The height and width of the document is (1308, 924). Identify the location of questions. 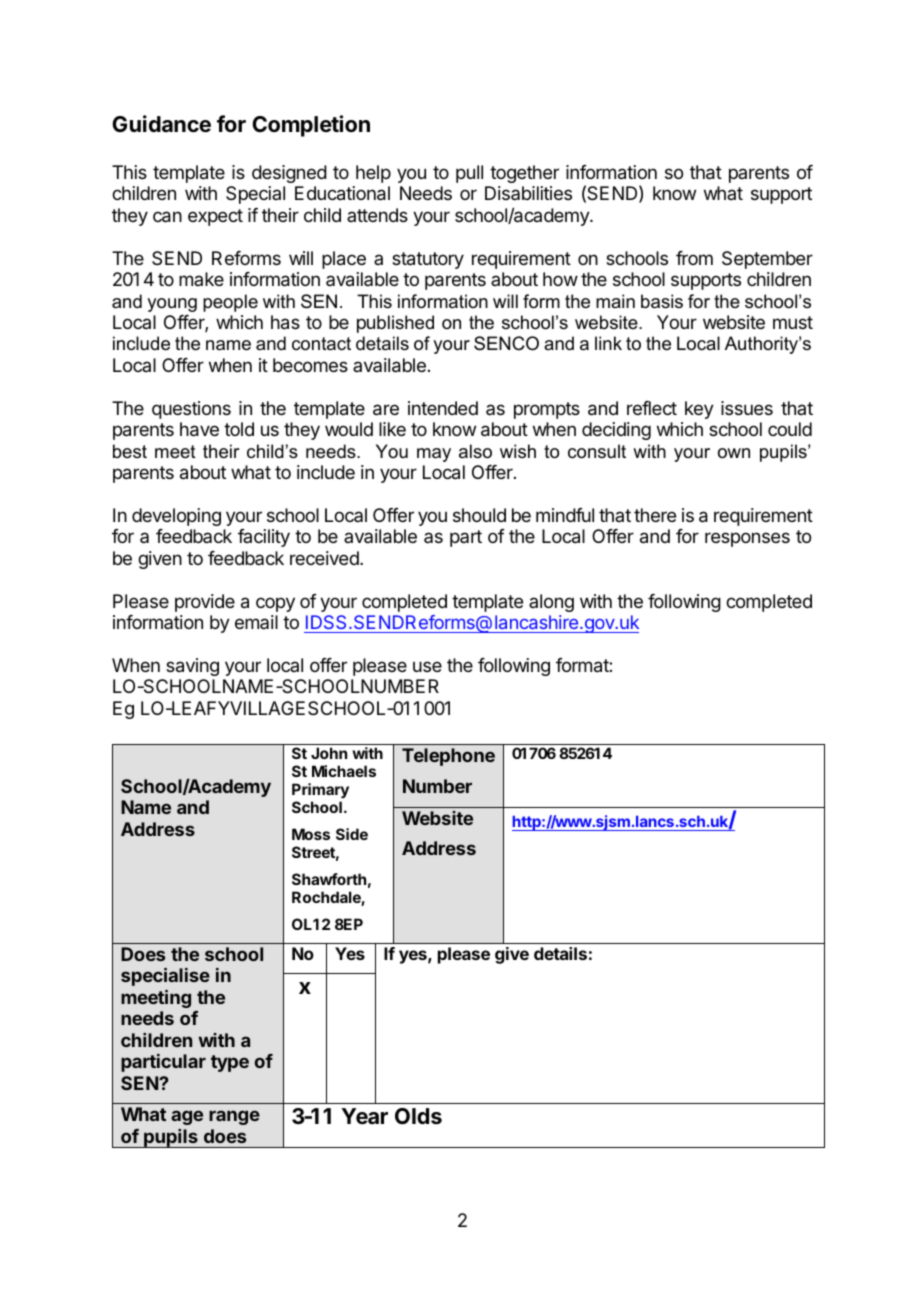
(191, 410).
